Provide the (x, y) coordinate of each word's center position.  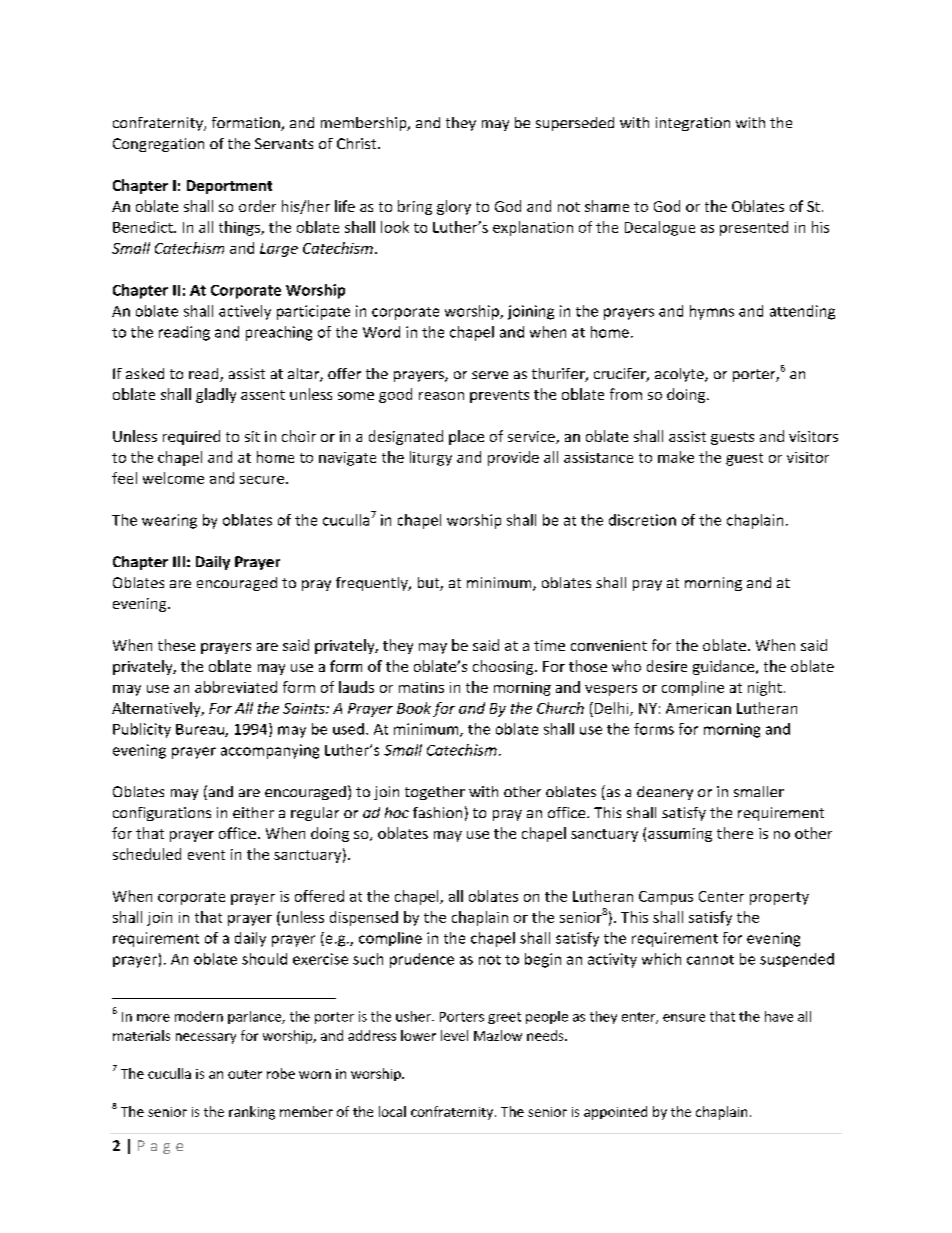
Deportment (229, 187)
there (735, 833)
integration (693, 124)
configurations (162, 814)
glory (454, 207)
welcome (173, 478)
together (435, 793)
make (676, 457)
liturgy (431, 458)
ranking (252, 1113)
